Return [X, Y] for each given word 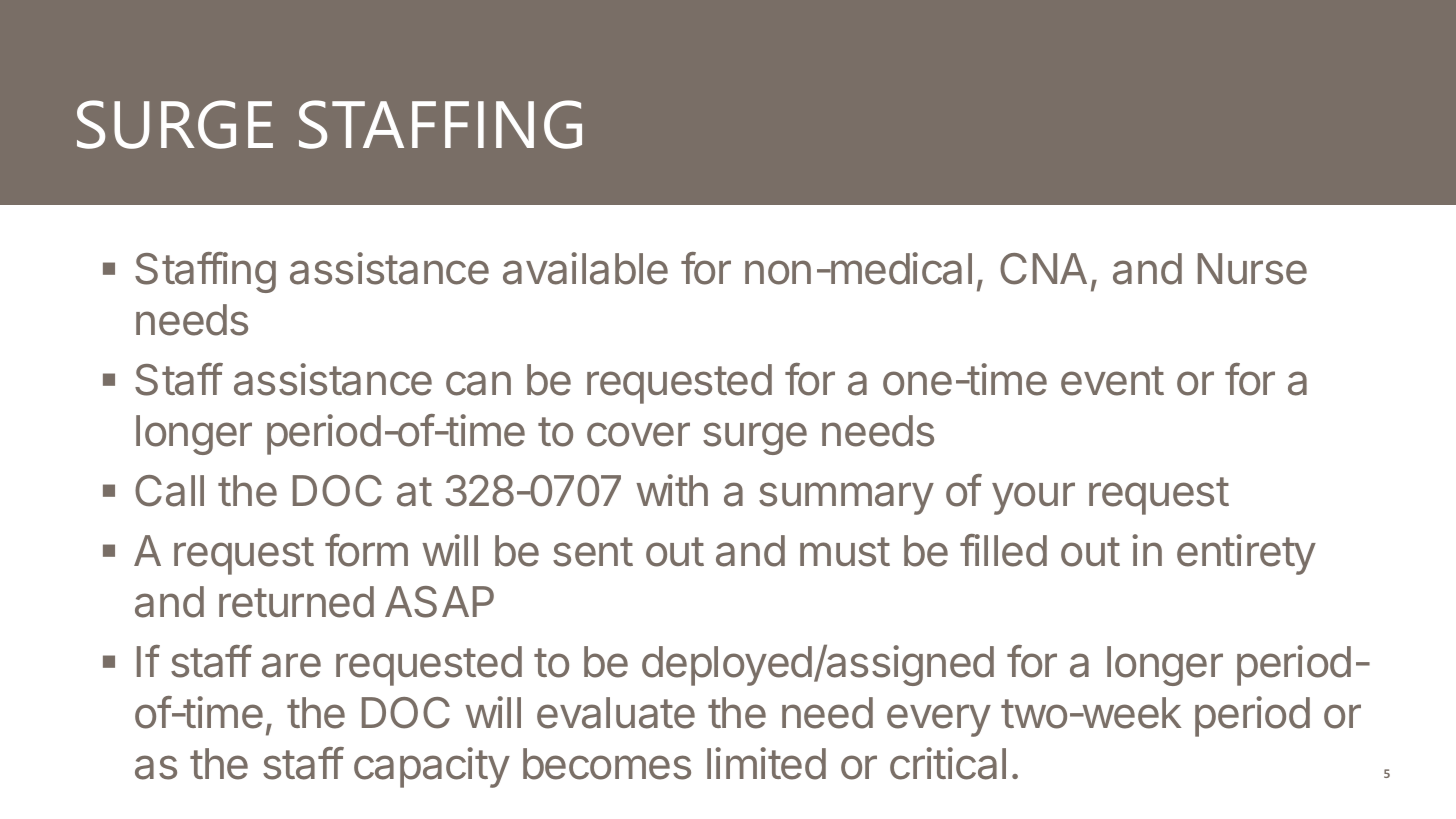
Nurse [1252, 269]
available [585, 268]
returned [296, 602]
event [1112, 381]
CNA [1043, 269]
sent [593, 552]
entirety [1246, 554]
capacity [432, 767]
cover [638, 434]
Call [169, 491]
